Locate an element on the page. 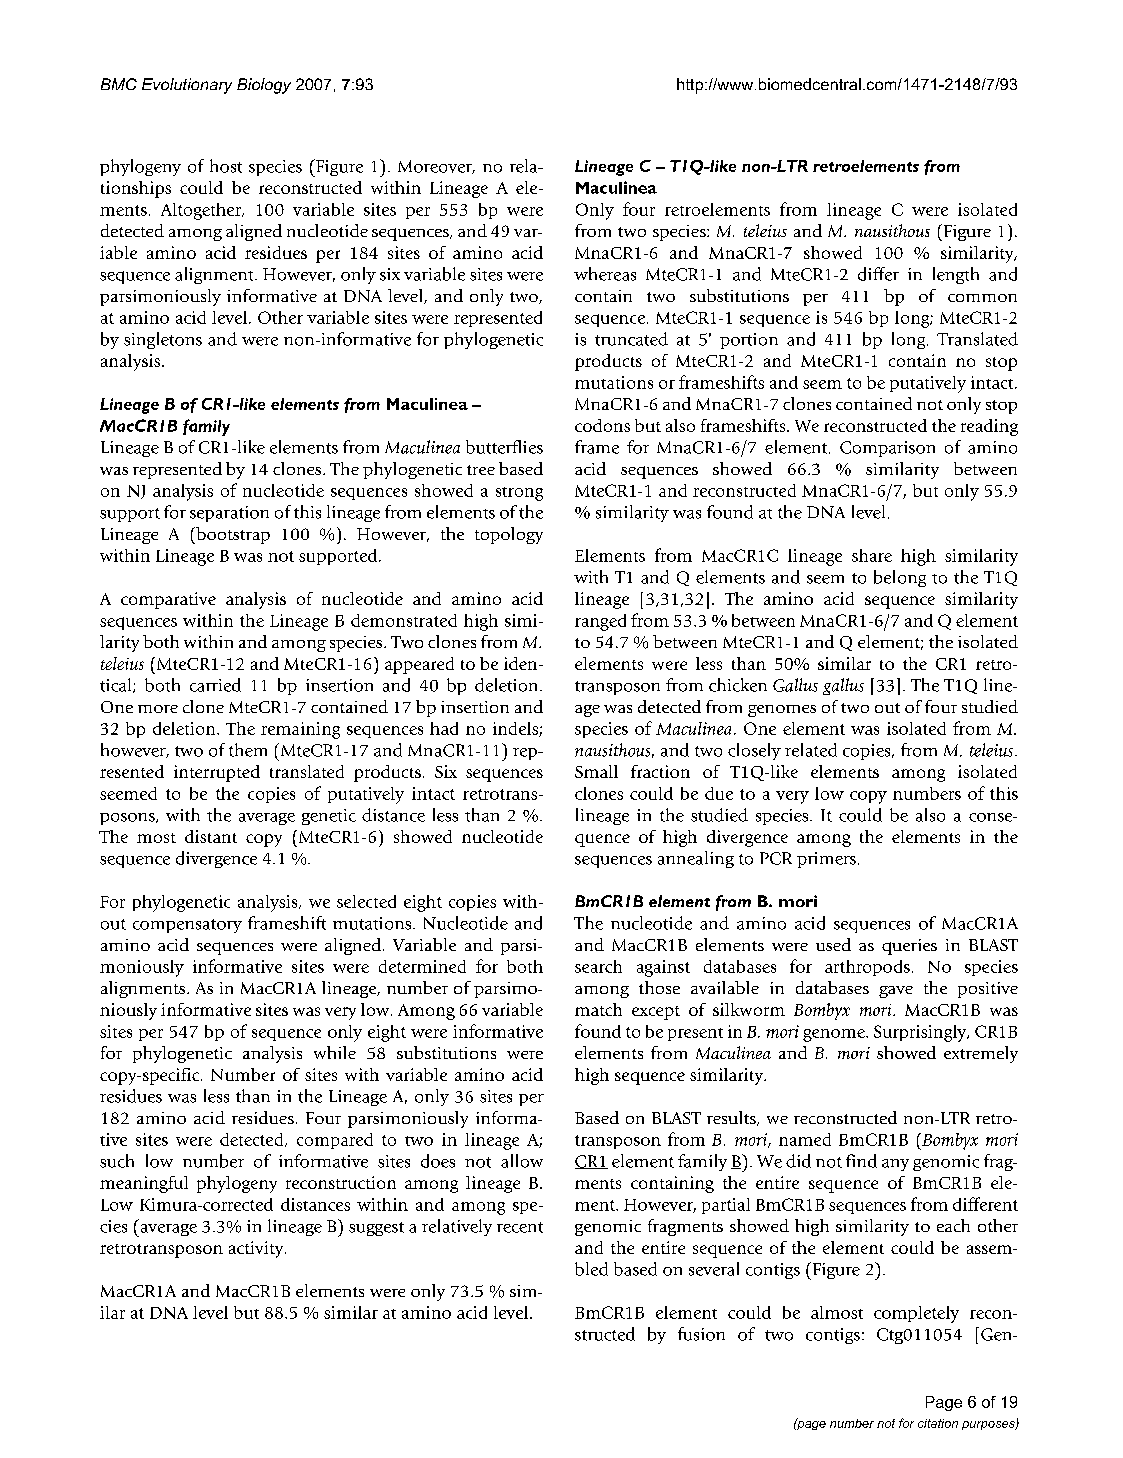 The image size is (1123, 1458). activity is located at coordinates (257, 1249).
